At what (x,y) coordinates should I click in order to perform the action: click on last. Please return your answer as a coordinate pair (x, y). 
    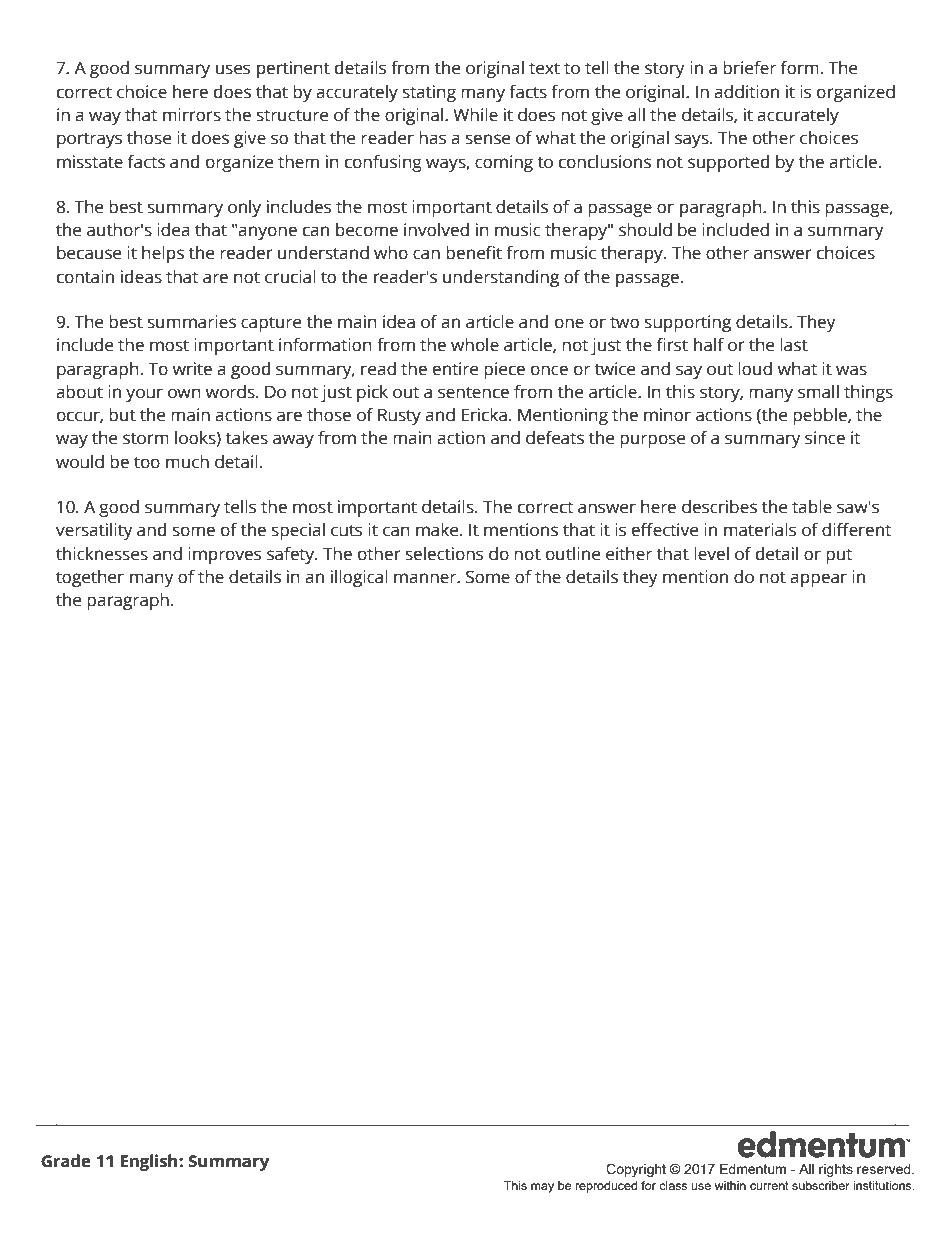
    Looking at the image, I should click on (794, 345).
